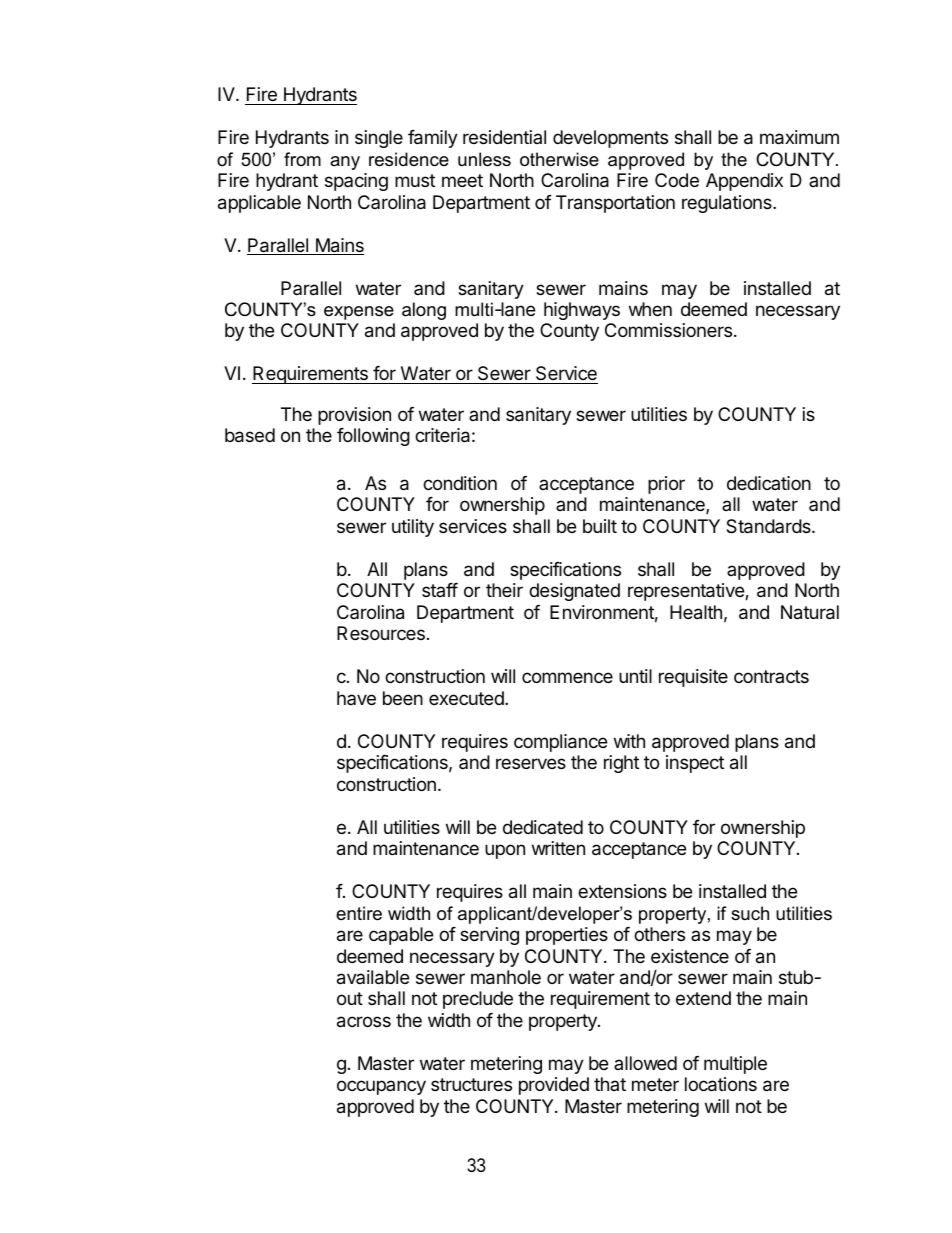 Image resolution: width=952 pixels, height=1233 pixels. What do you see at coordinates (364, 1022) in the screenshot?
I see `across` at bounding box center [364, 1022].
